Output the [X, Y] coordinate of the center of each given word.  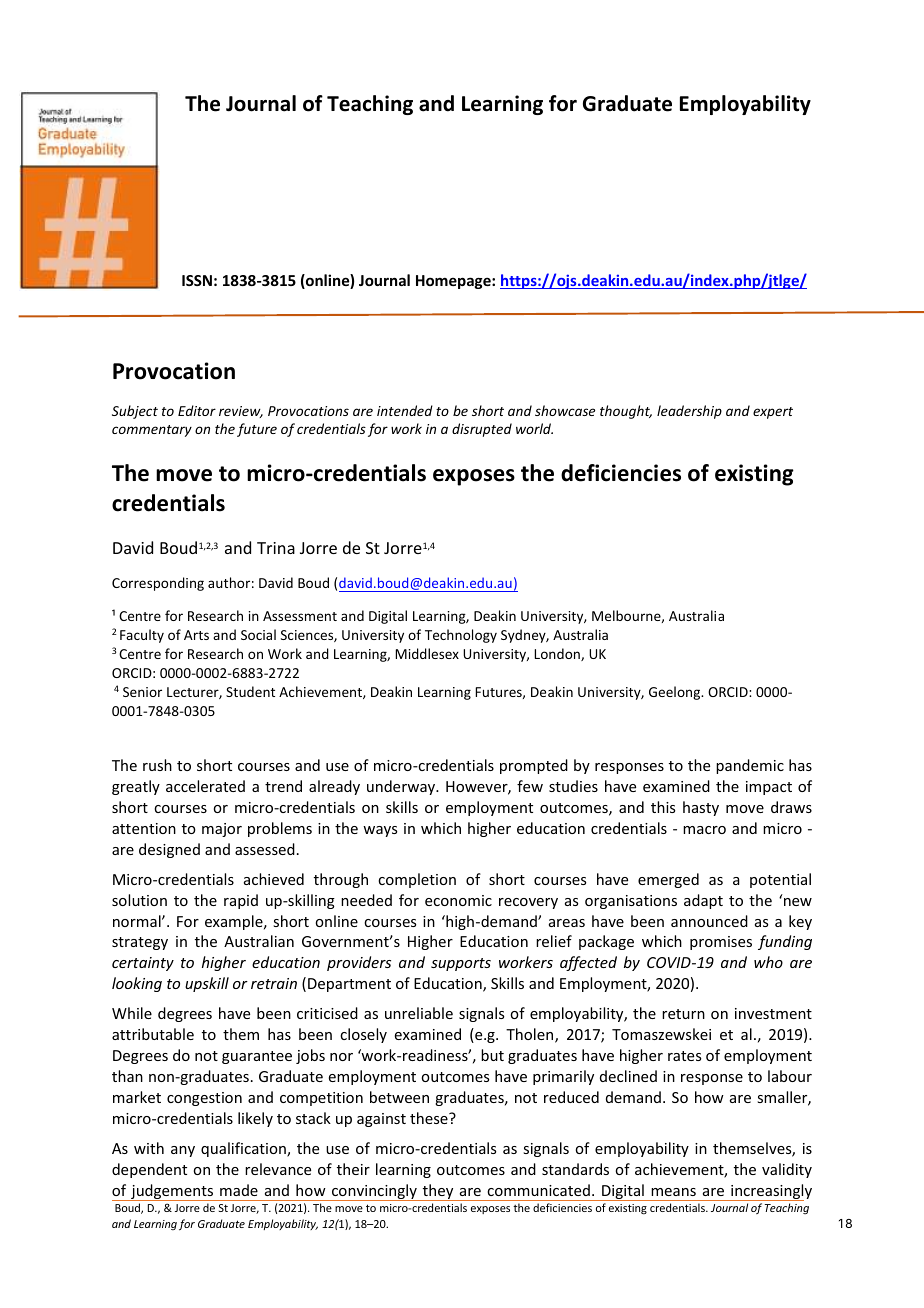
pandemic [750, 766]
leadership [689, 412]
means [673, 1192]
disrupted [482, 430]
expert [773, 413]
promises [721, 943]
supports [461, 964]
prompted [534, 766]
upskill [207, 984]
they [438, 1192]
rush [157, 765]
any [183, 1151]
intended [405, 410]
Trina [276, 548]
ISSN [197, 280]
